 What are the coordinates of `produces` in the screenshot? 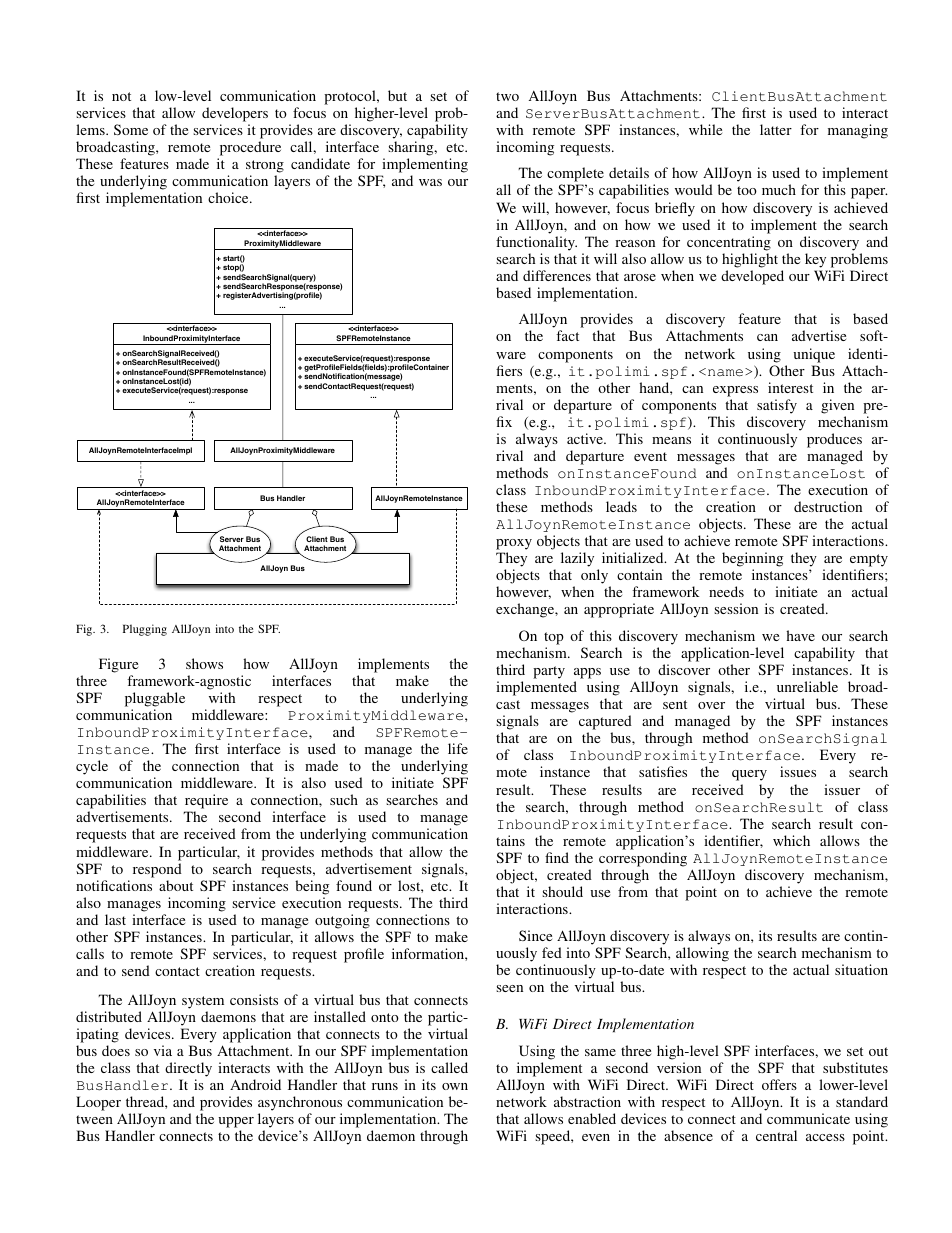 It's located at (834, 440).
